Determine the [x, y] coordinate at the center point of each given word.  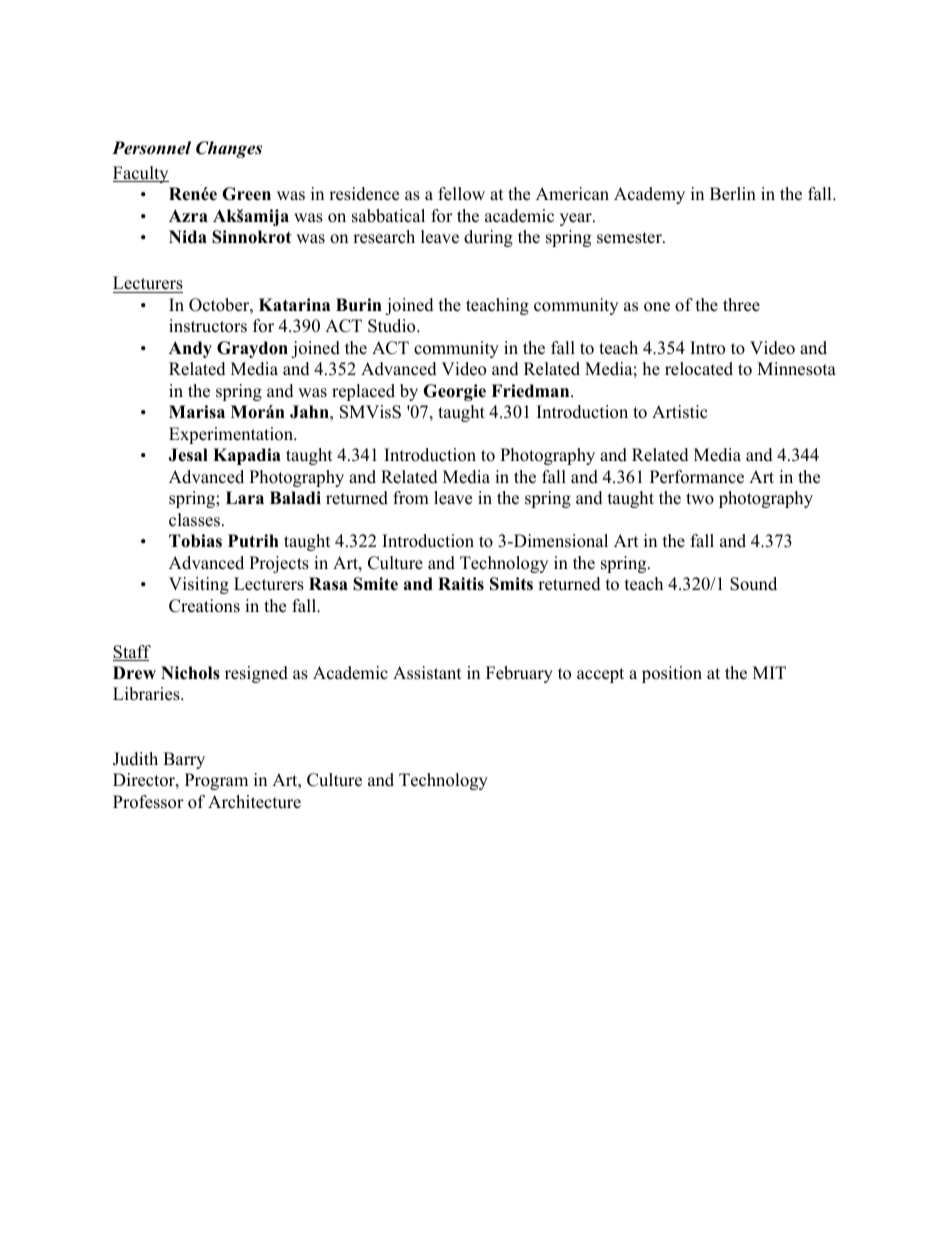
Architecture [254, 802]
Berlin [733, 194]
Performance [697, 477]
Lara [245, 497]
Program [216, 781]
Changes [229, 149]
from [411, 498]
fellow [461, 194]
